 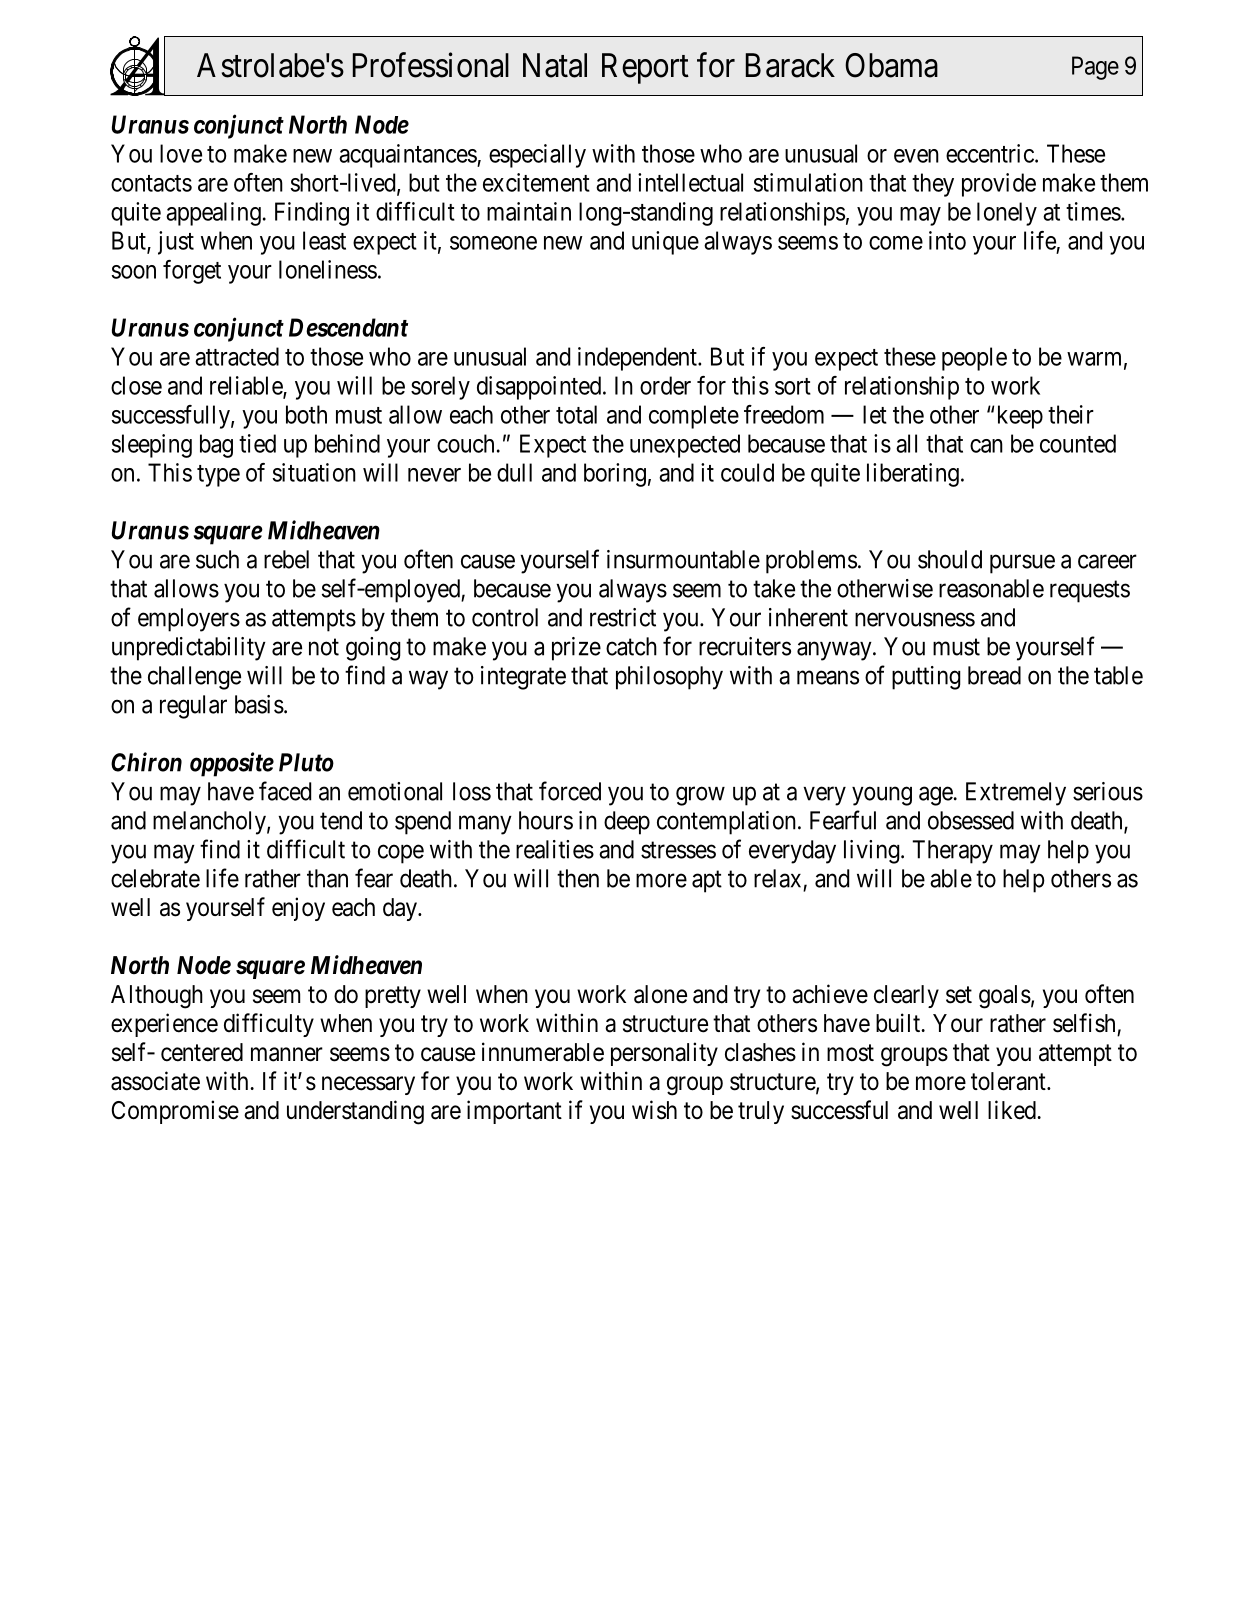 What do you see at coordinates (645, 68) in the document?
I see `Report` at bounding box center [645, 68].
